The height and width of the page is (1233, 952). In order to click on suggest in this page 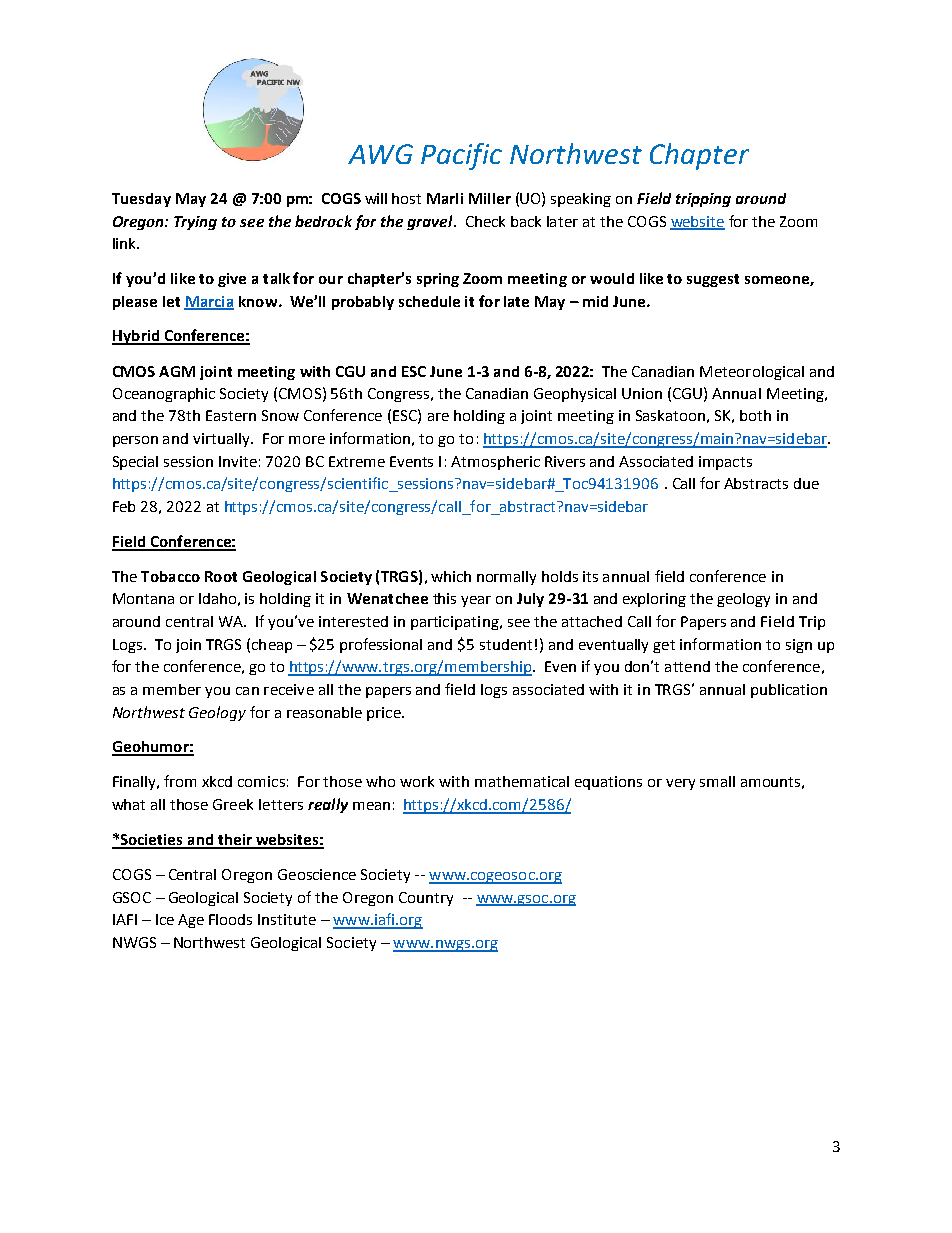, I will do `click(713, 280)`.
